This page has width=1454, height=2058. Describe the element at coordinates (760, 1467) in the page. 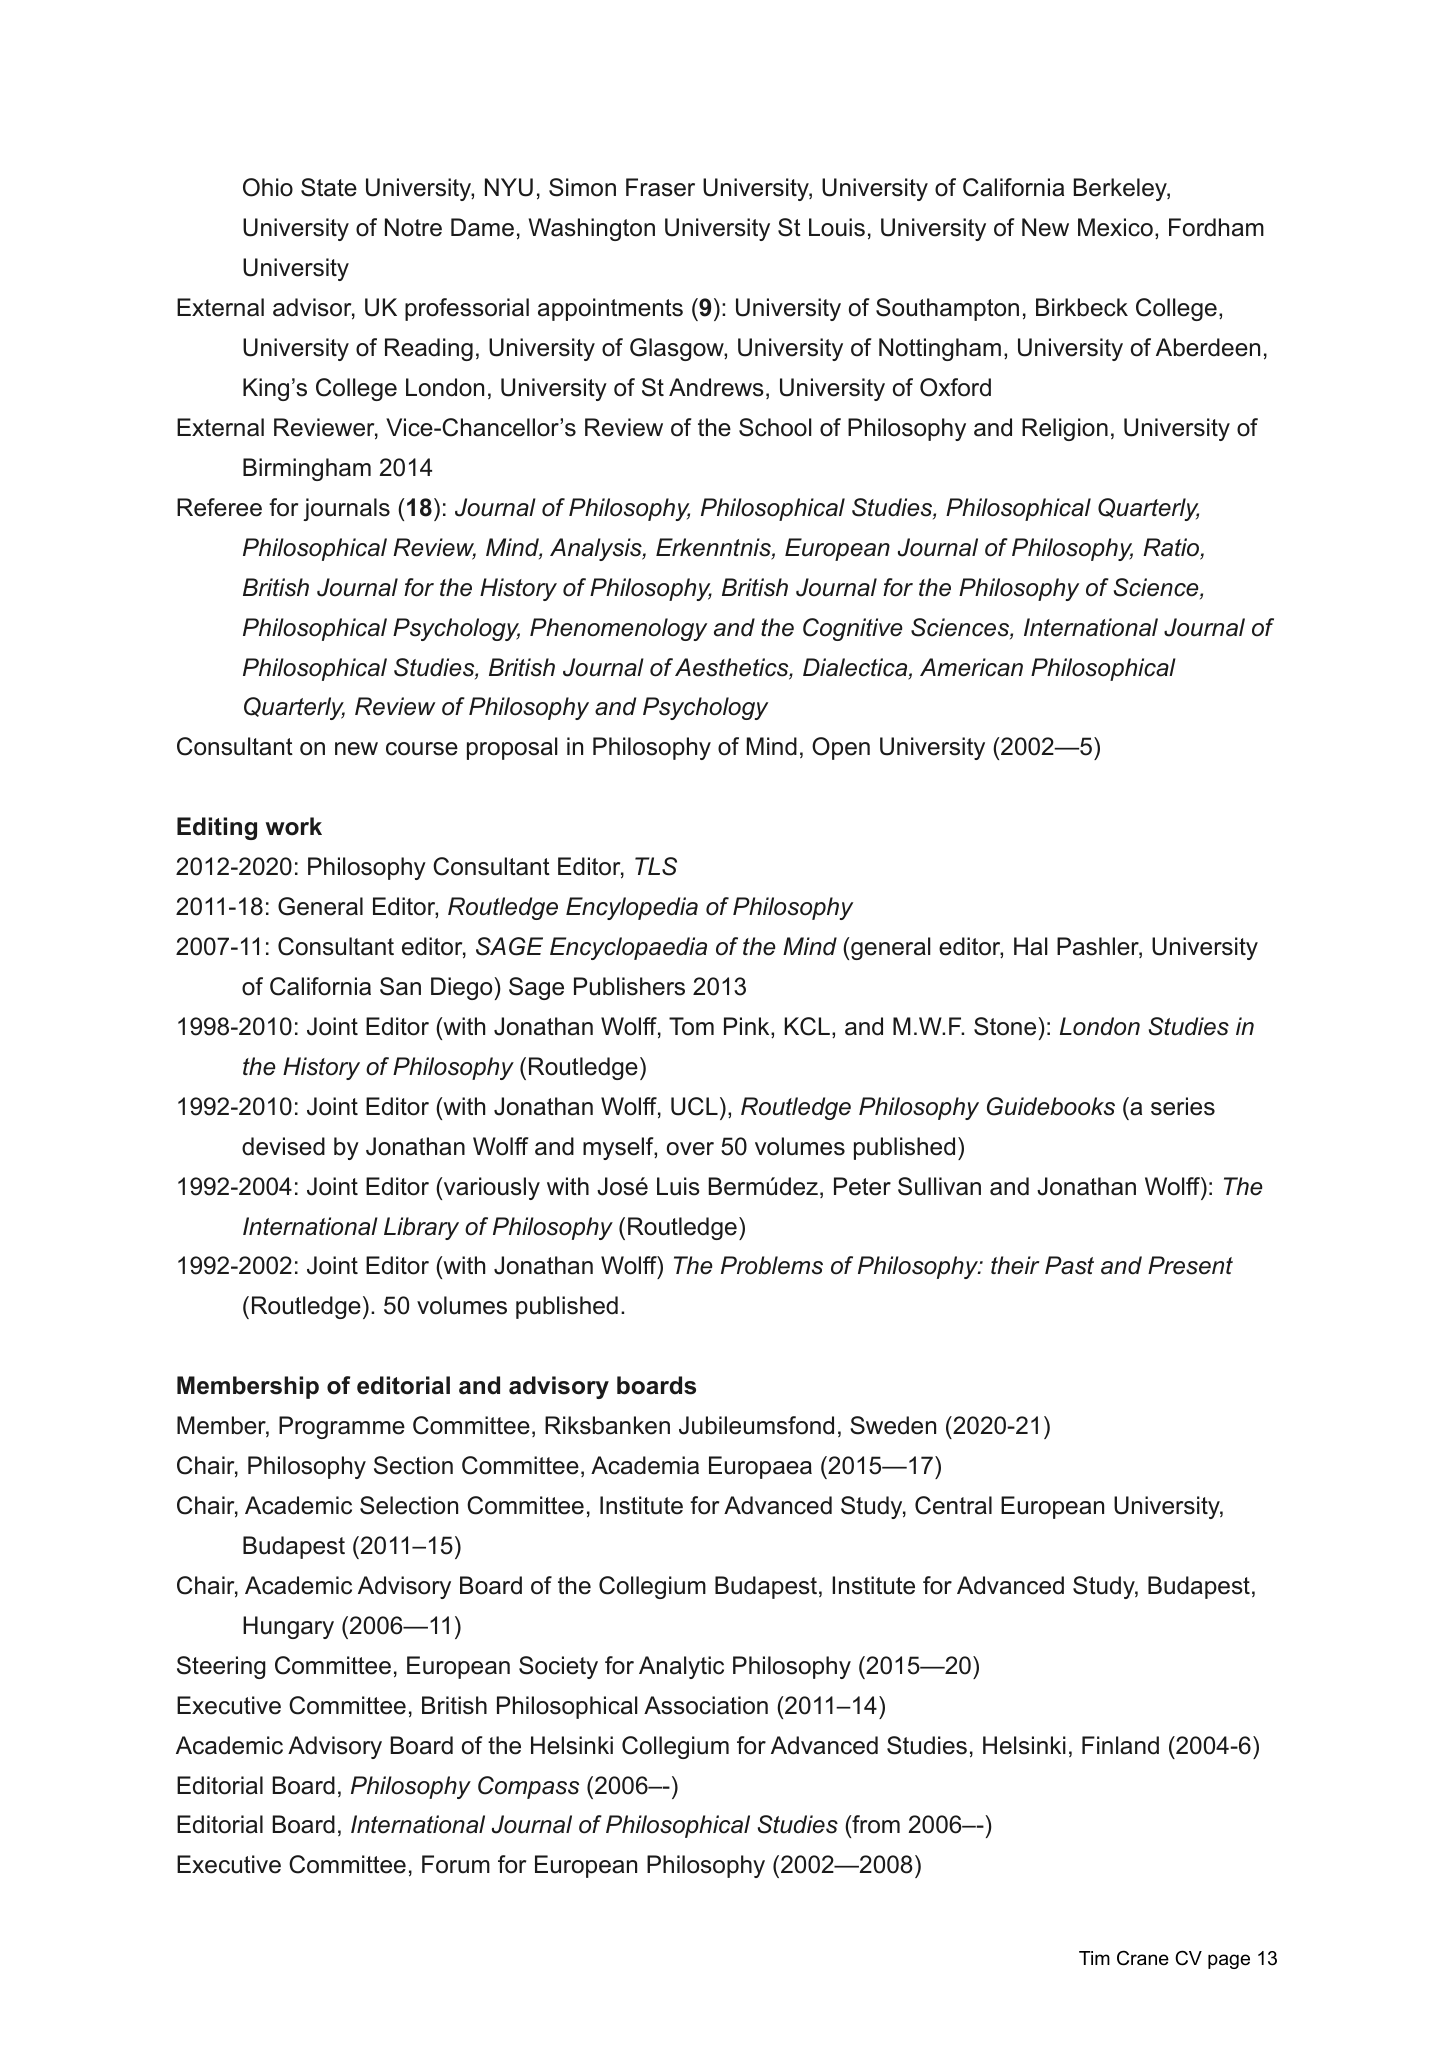

I see `Europaea` at that location.
